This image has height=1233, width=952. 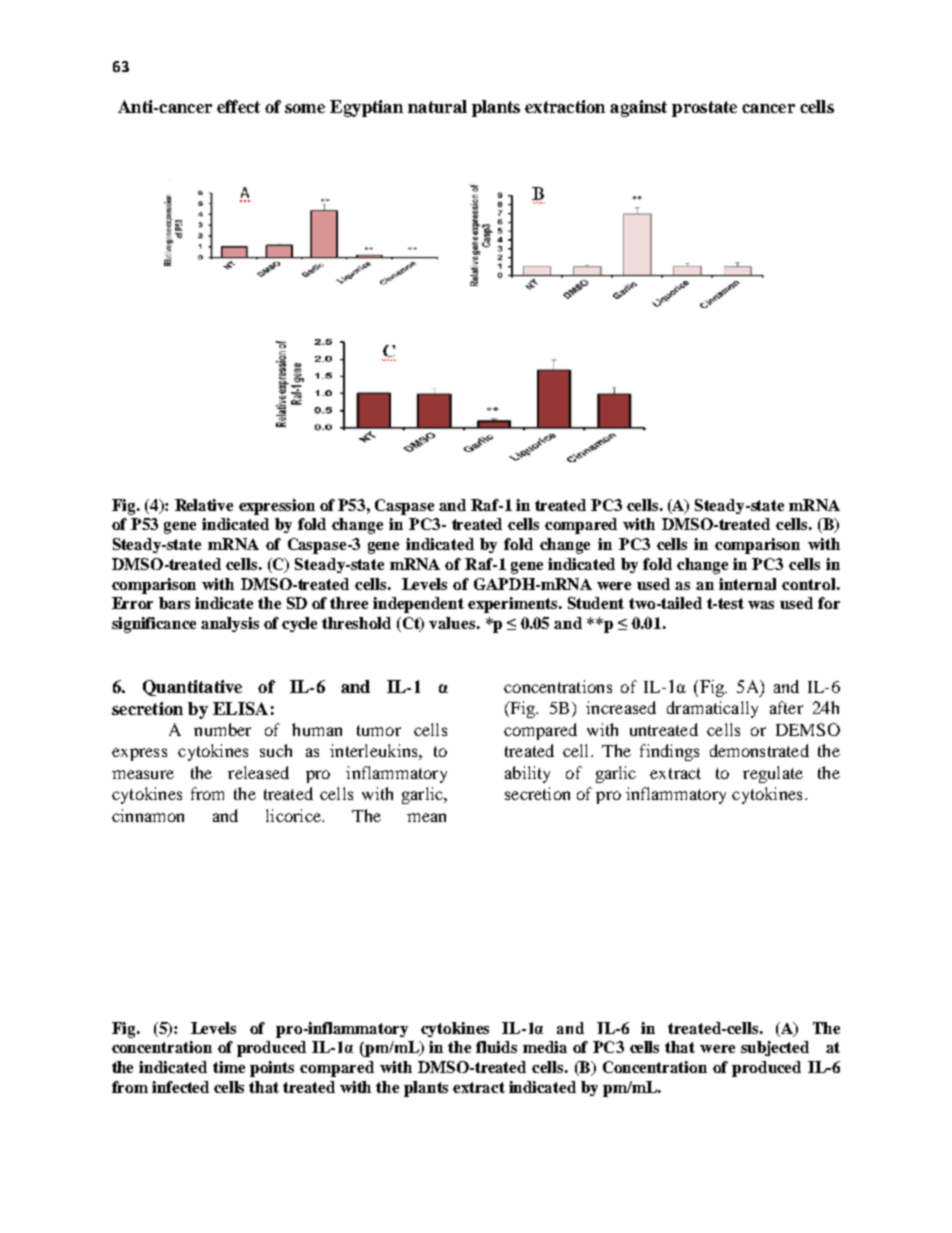 I want to click on analysis, so click(x=230, y=624).
